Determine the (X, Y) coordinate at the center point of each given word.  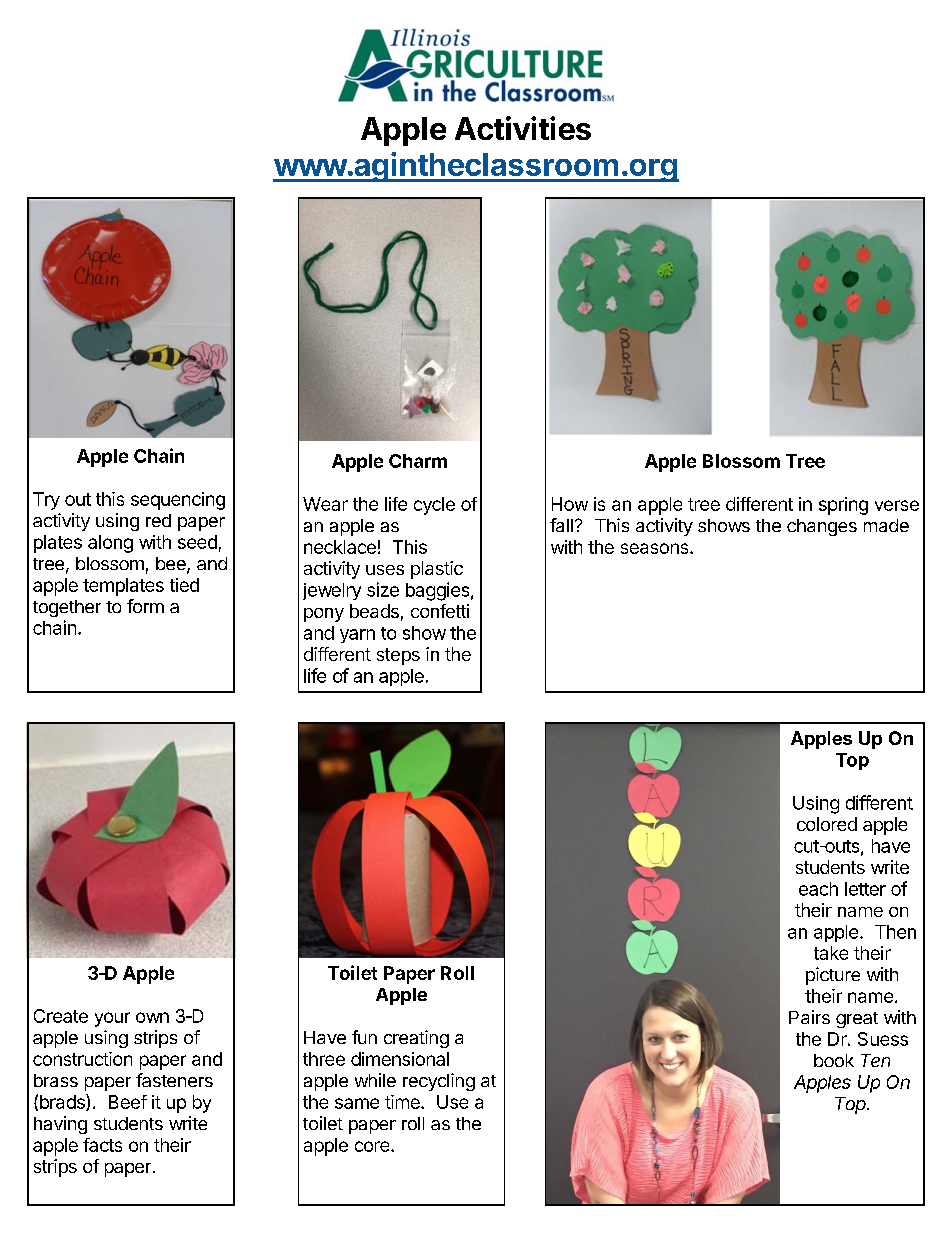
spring (843, 506)
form (145, 606)
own (152, 1017)
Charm (418, 461)
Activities (523, 128)
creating (416, 1039)
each (818, 889)
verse (897, 505)
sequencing (178, 501)
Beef (128, 1102)
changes (822, 527)
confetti (440, 611)
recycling (439, 1082)
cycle (434, 506)
